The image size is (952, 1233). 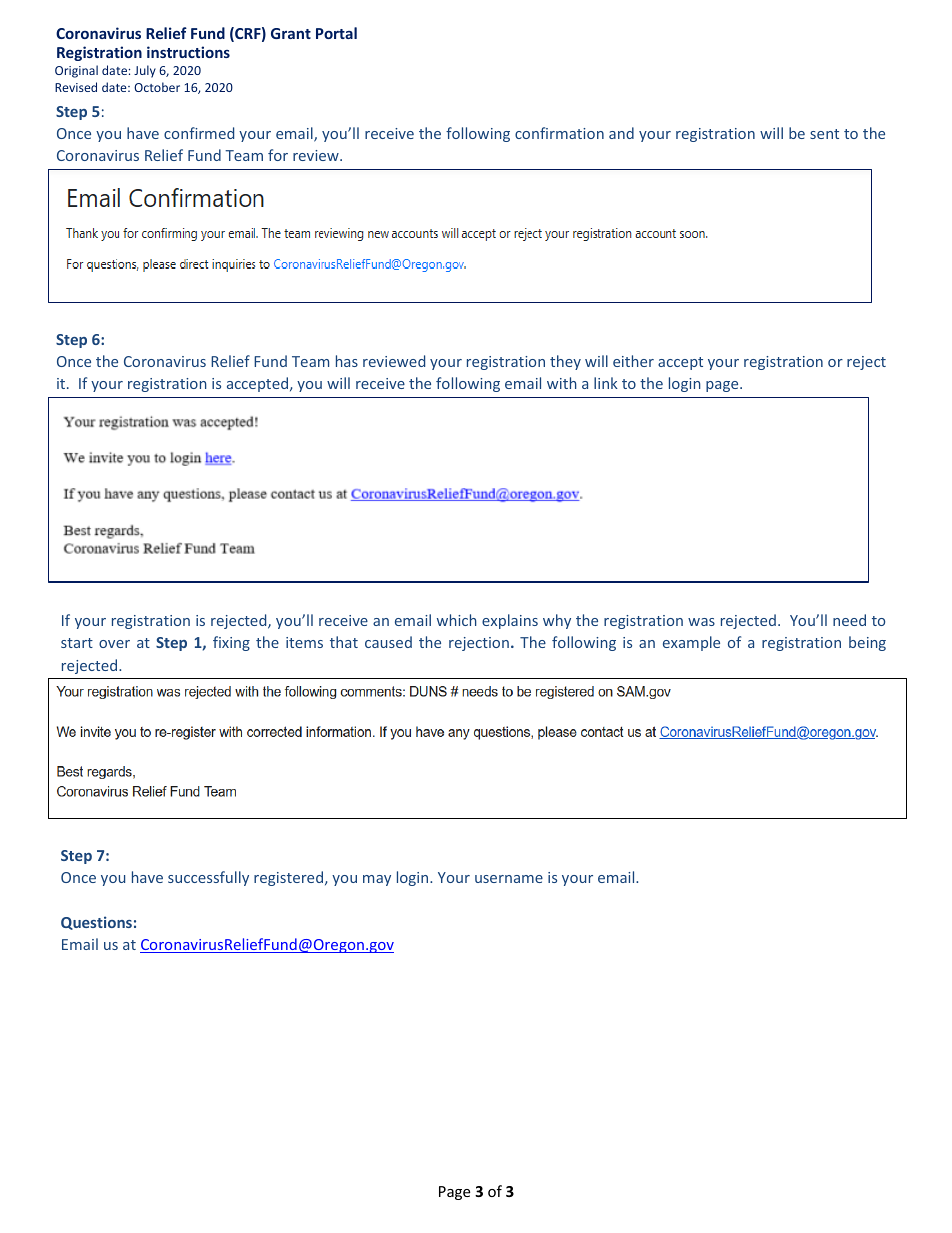 What do you see at coordinates (231, 643) in the image?
I see `fixing` at bounding box center [231, 643].
